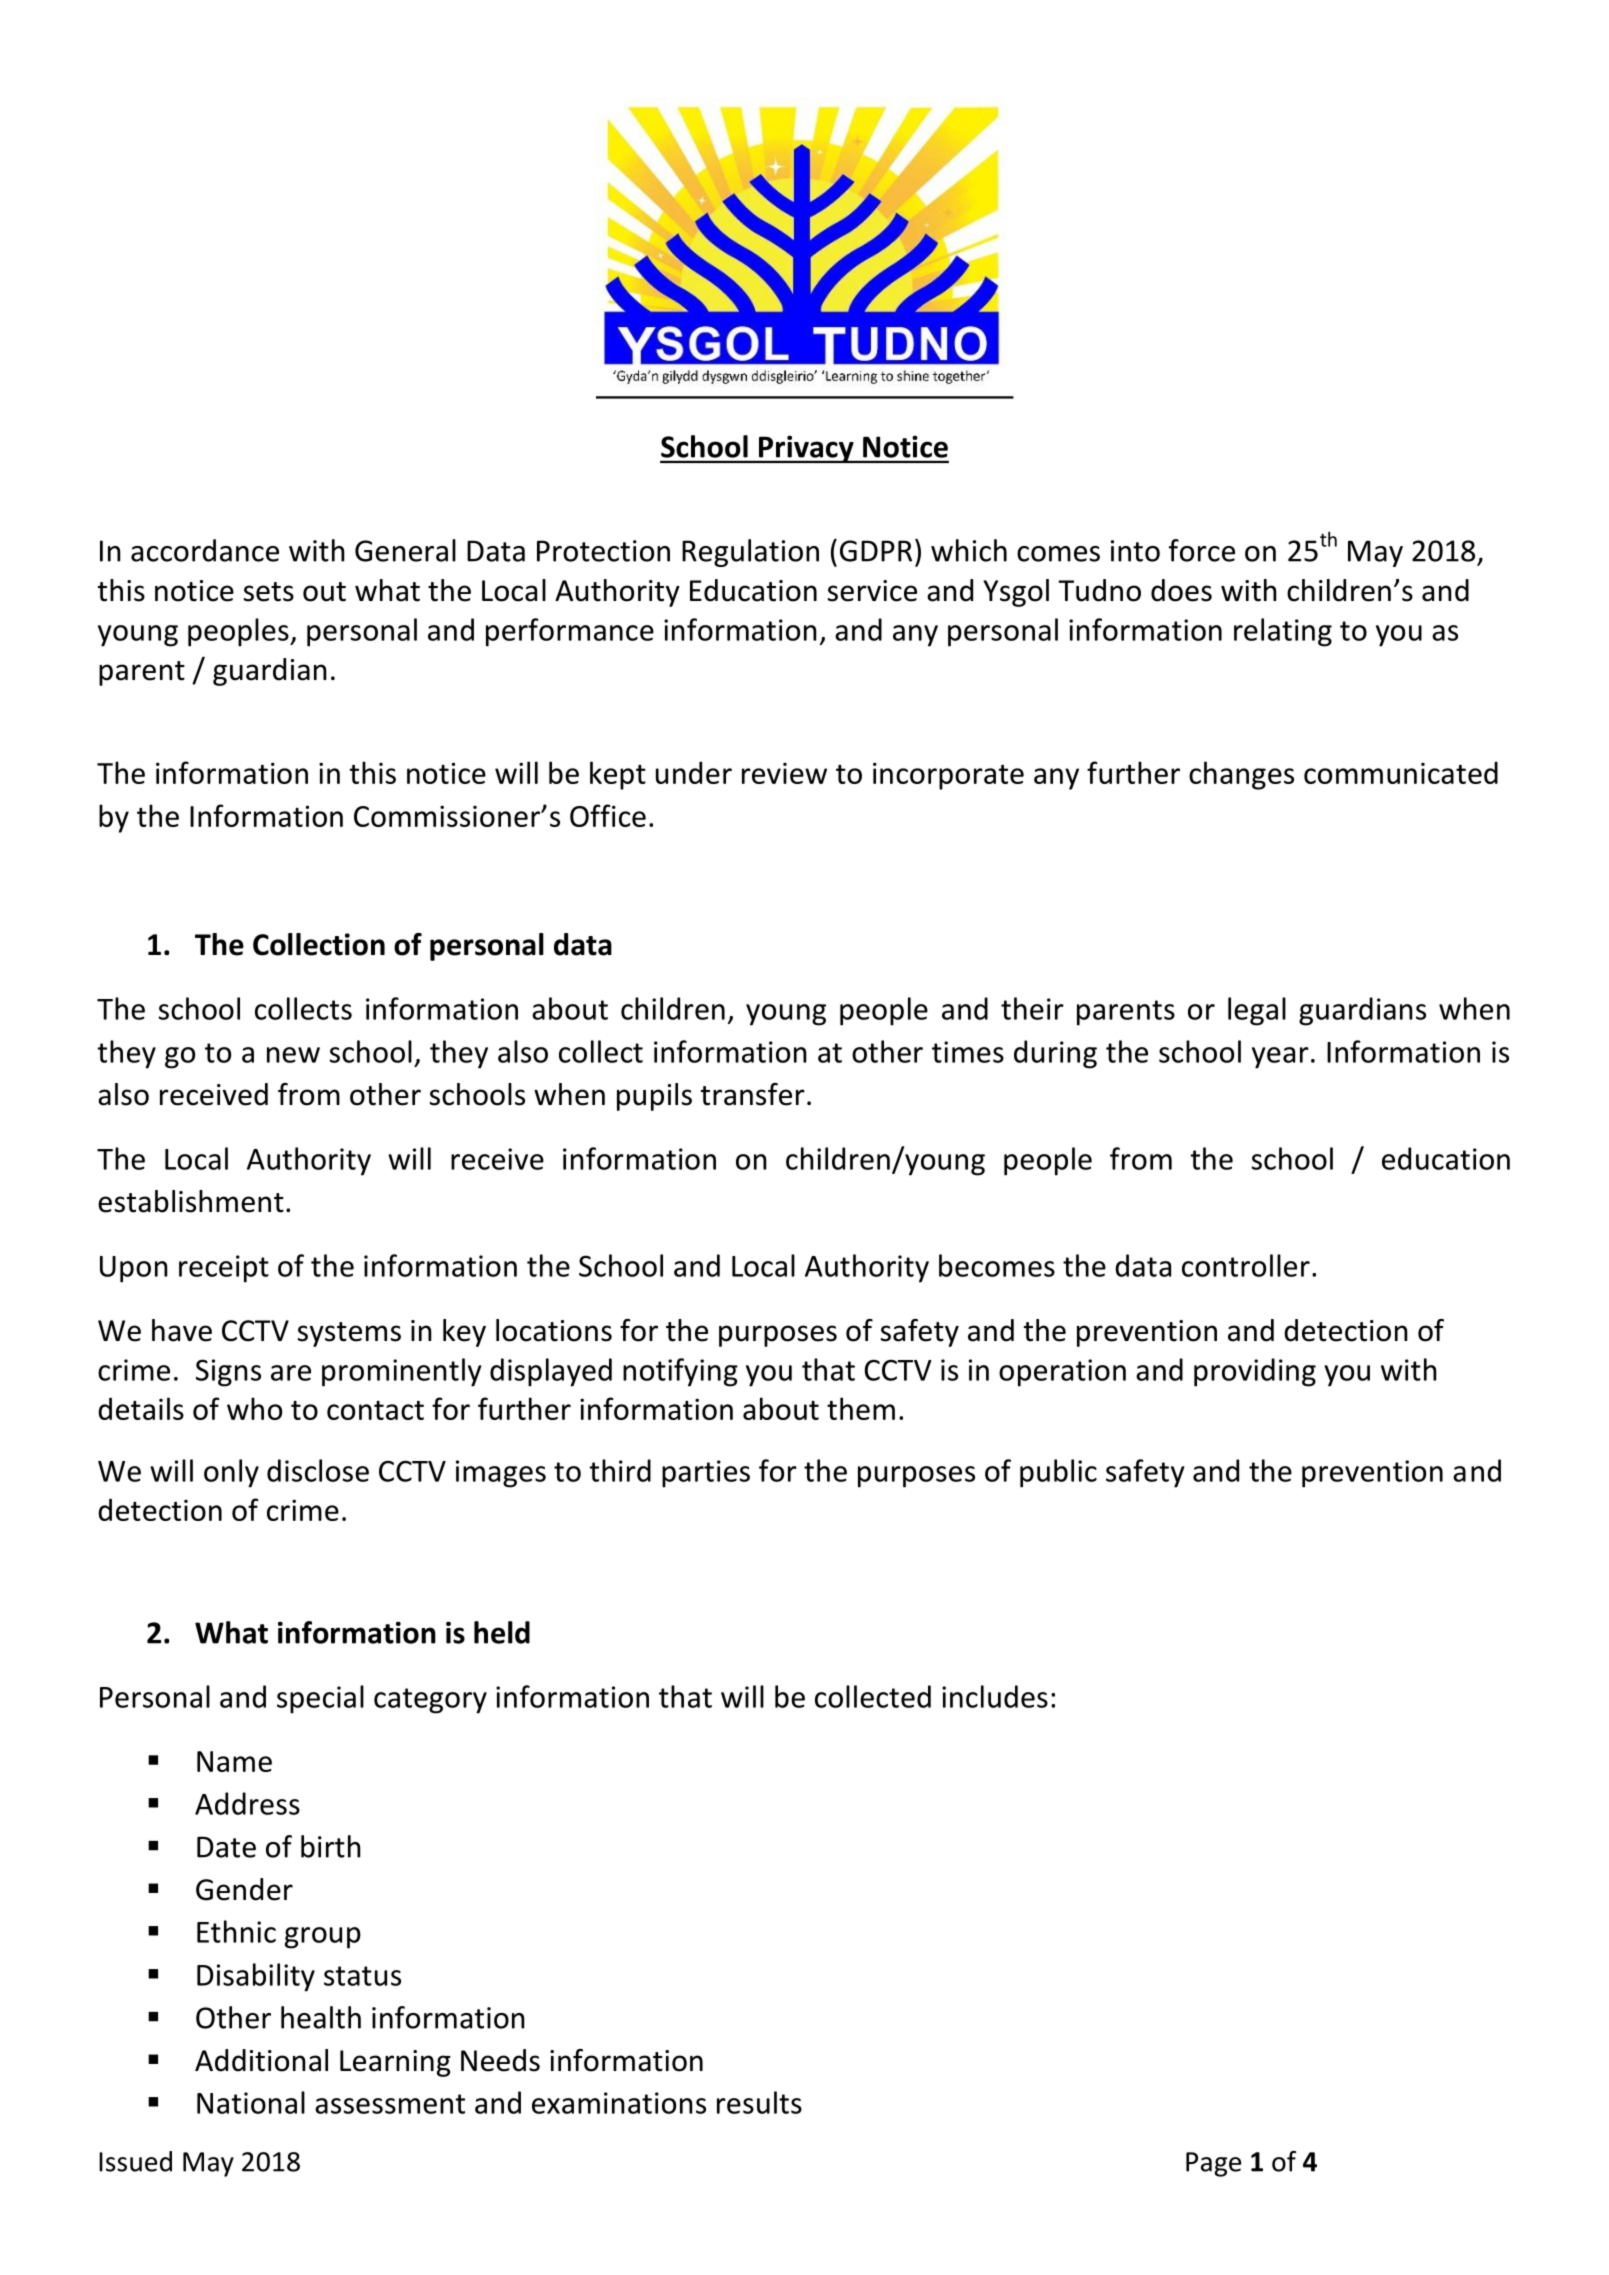  I want to click on National, so click(251, 2102).
